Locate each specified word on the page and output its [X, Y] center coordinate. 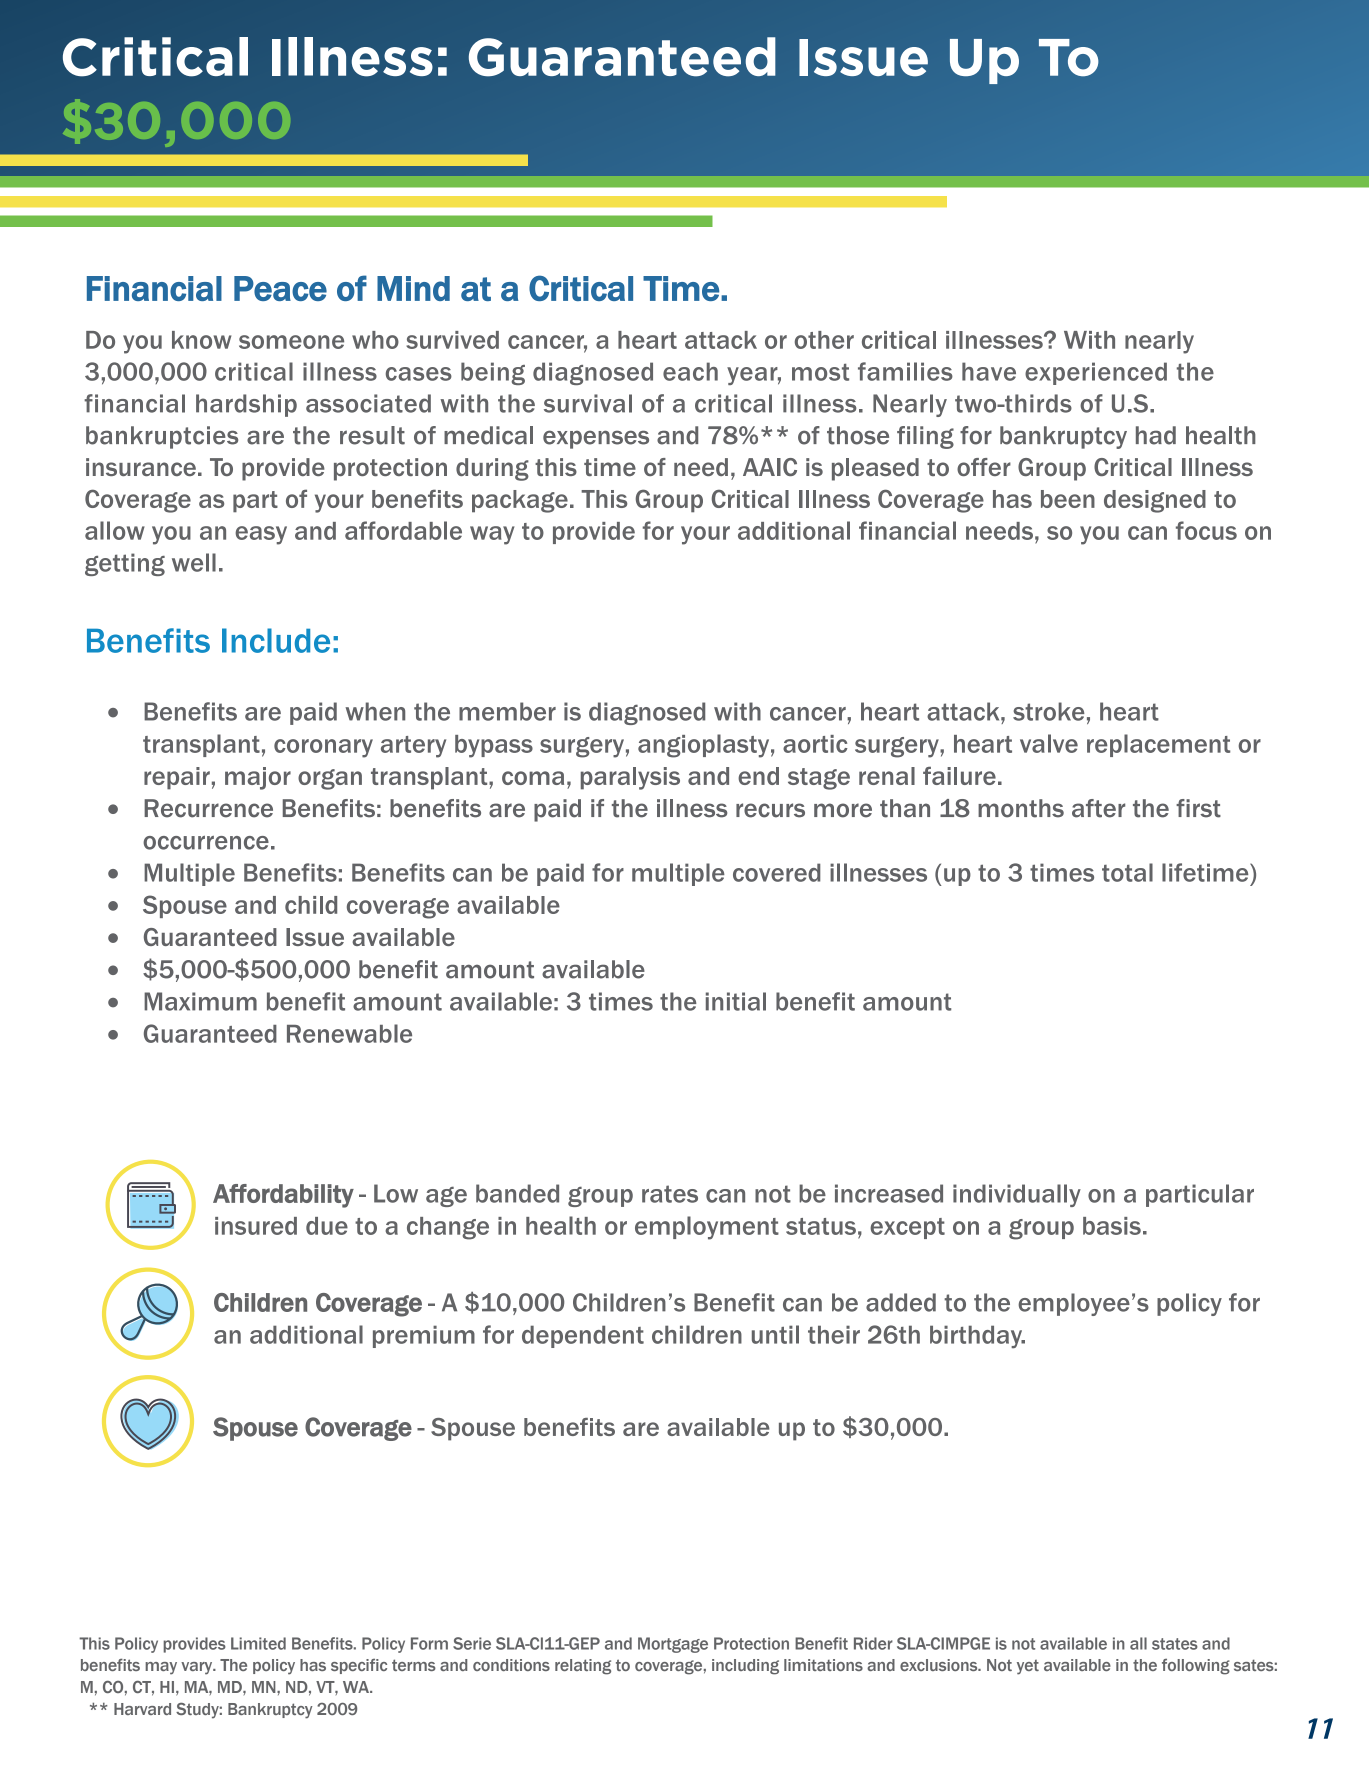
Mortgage [673, 1645]
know [201, 340]
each [690, 371]
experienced [1096, 373]
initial [736, 1001]
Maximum [200, 1001]
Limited [258, 1643]
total [1127, 872]
